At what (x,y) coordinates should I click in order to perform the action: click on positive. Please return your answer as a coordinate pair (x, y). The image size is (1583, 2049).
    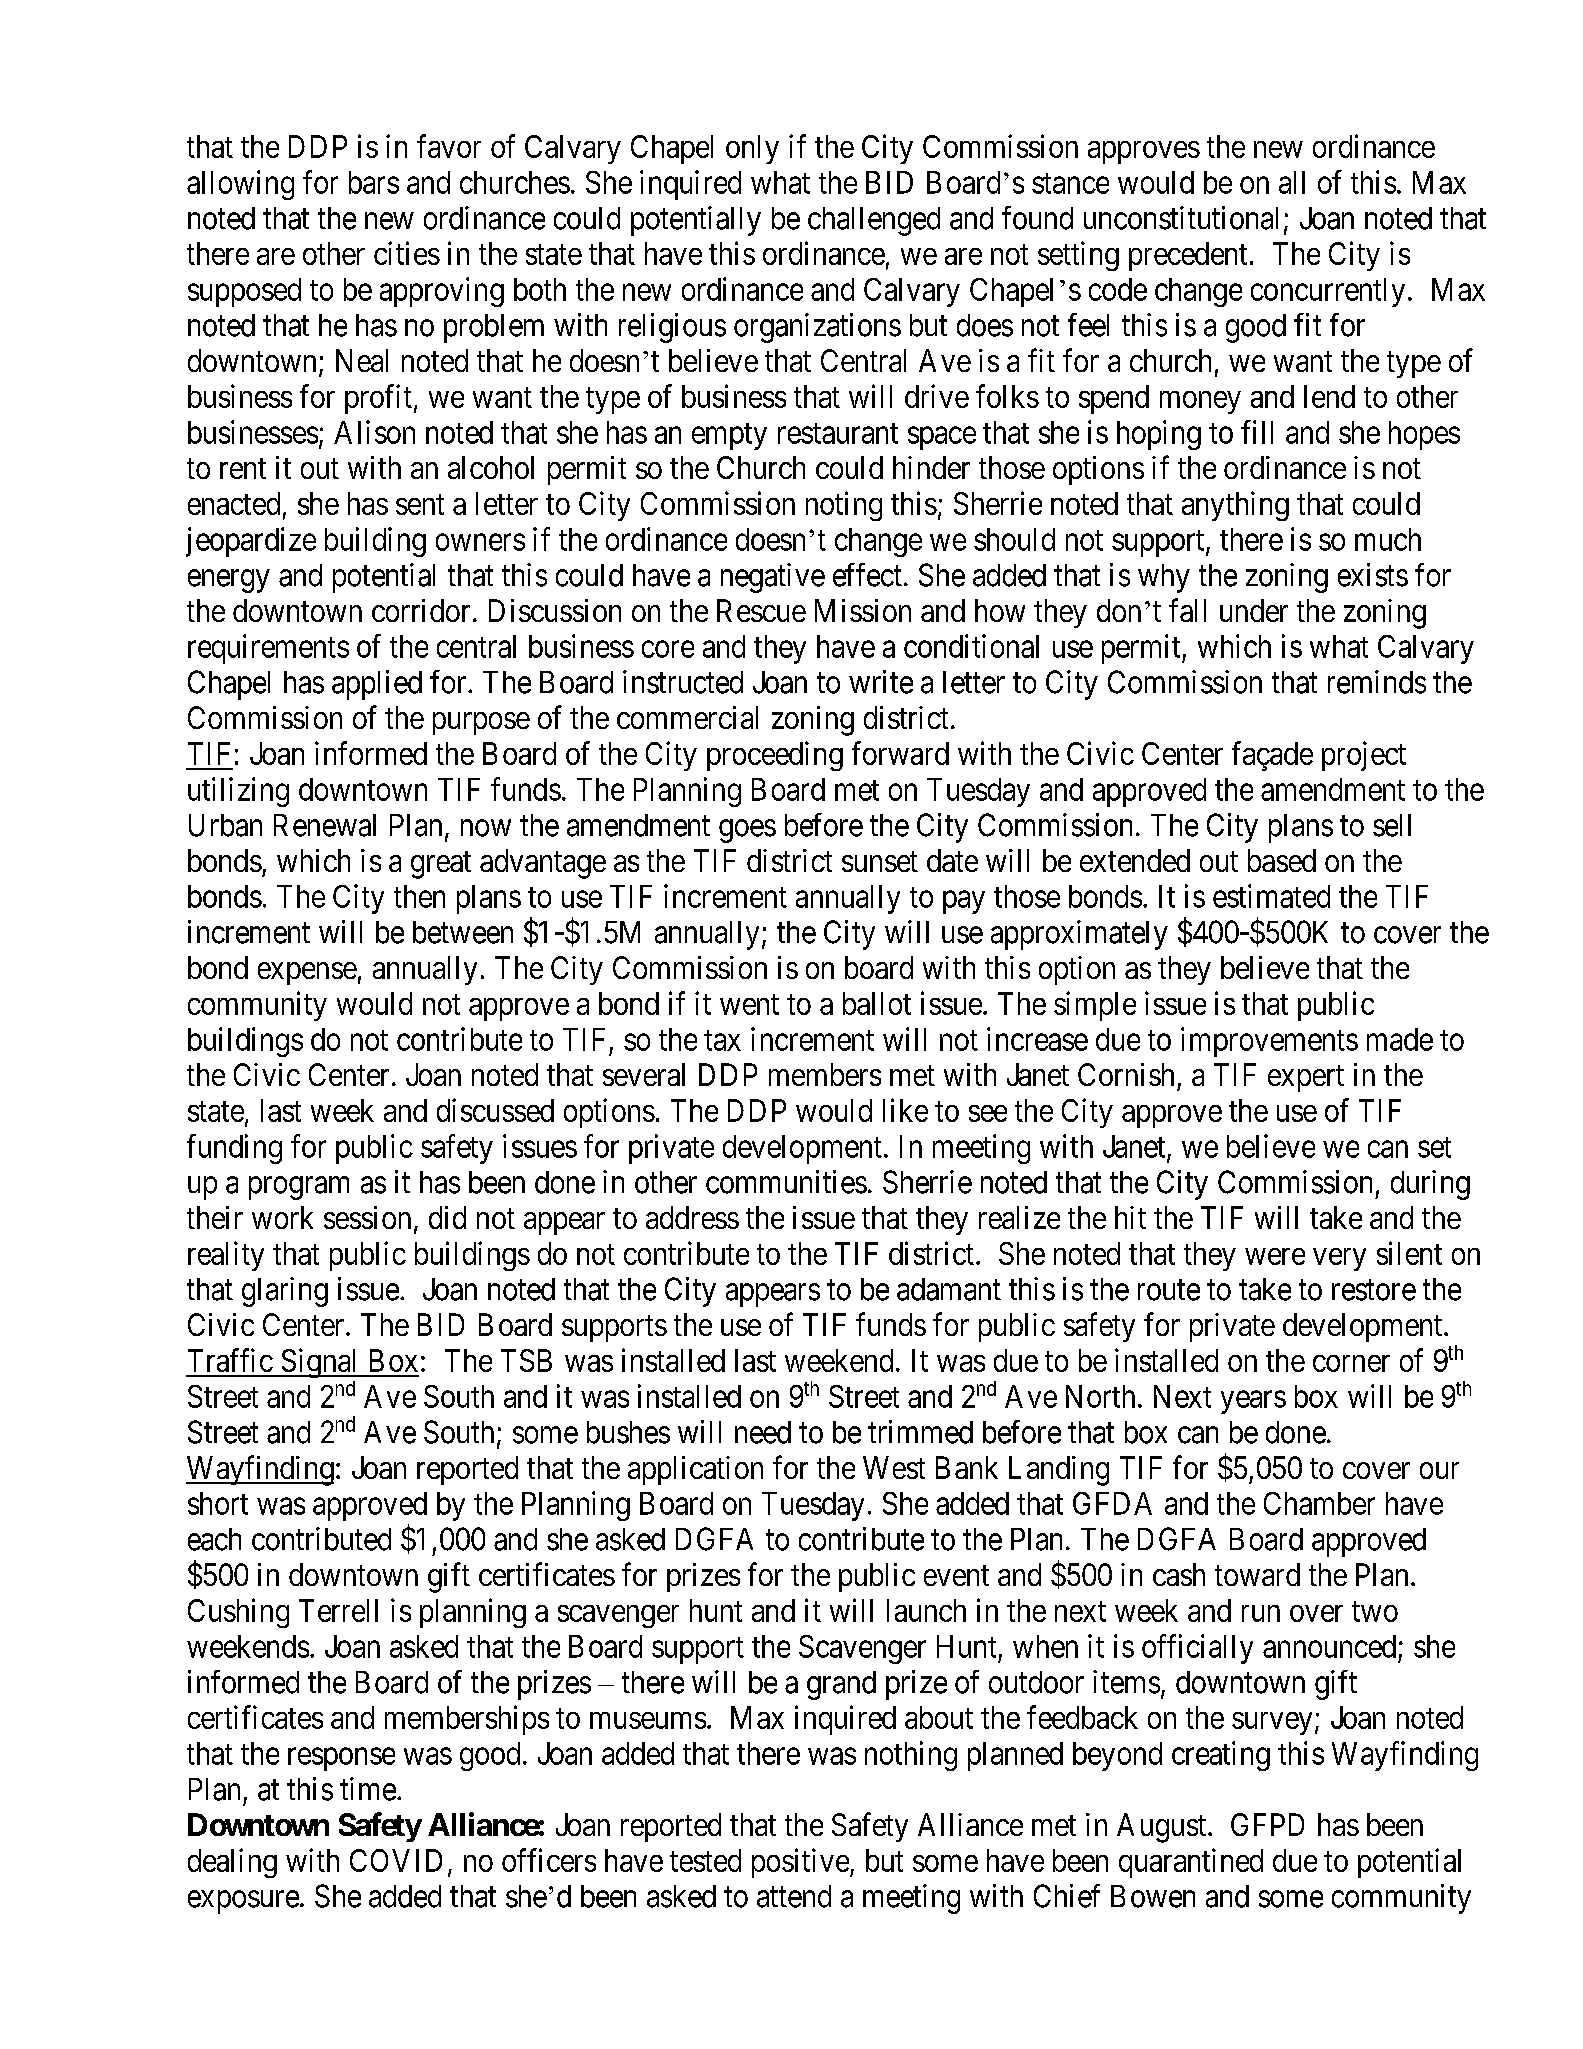
    Looking at the image, I should click on (800, 1863).
